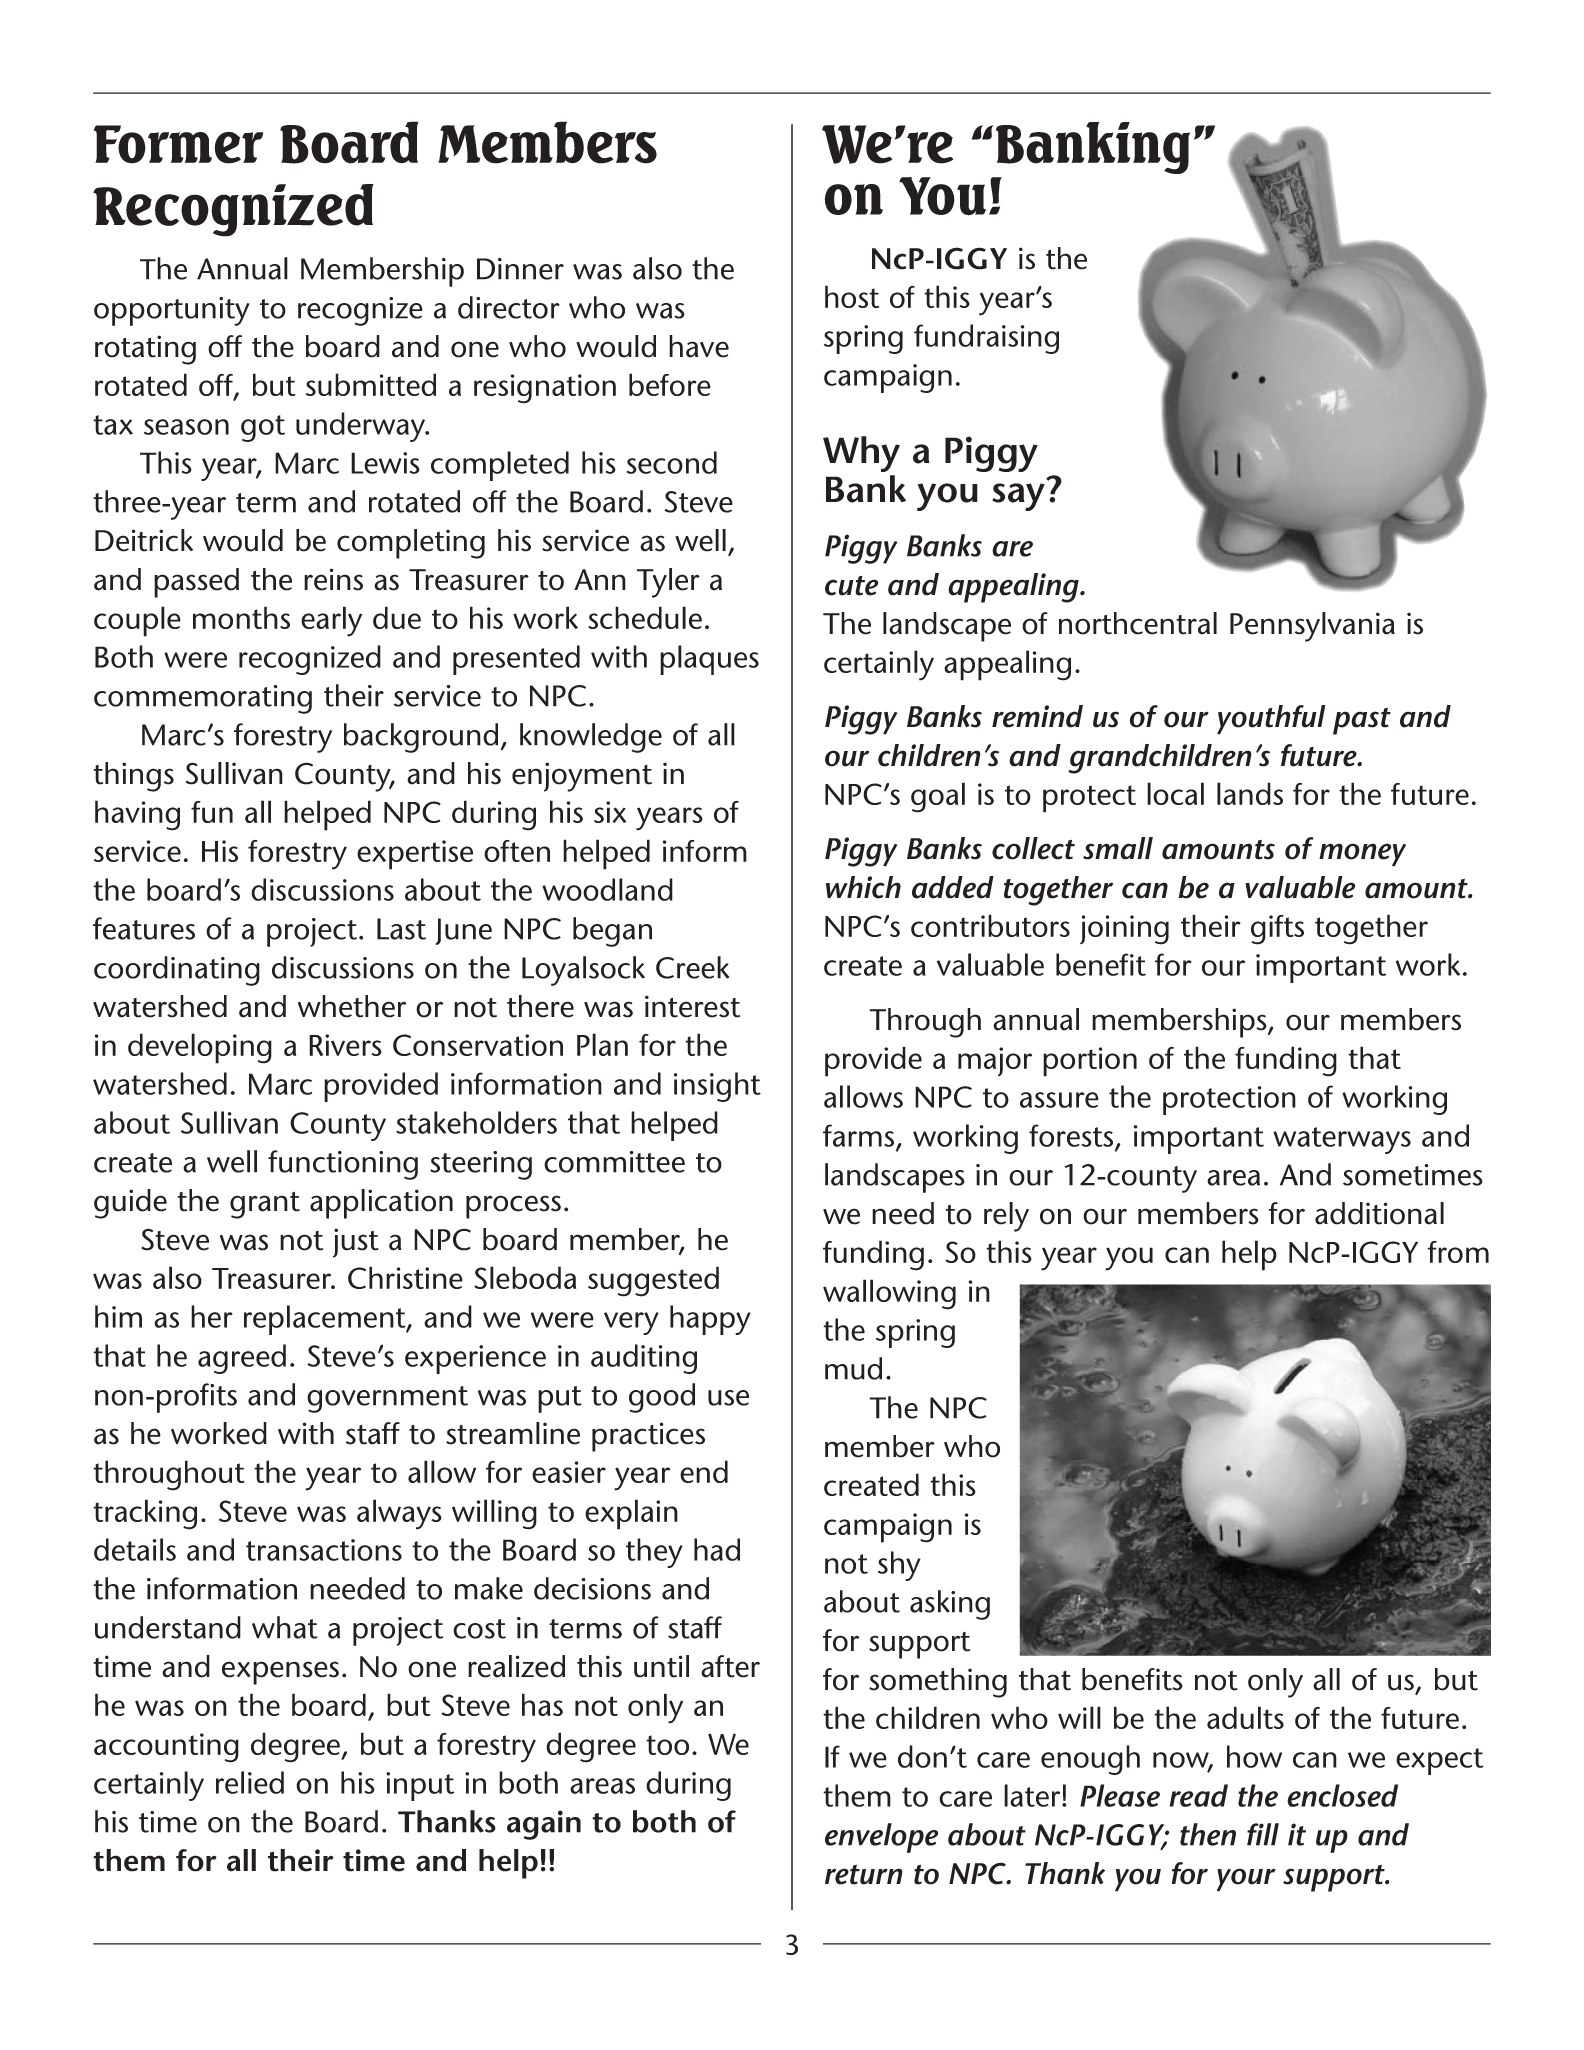  Describe the element at coordinates (178, 144) in the screenshot. I see `Former` at that location.
